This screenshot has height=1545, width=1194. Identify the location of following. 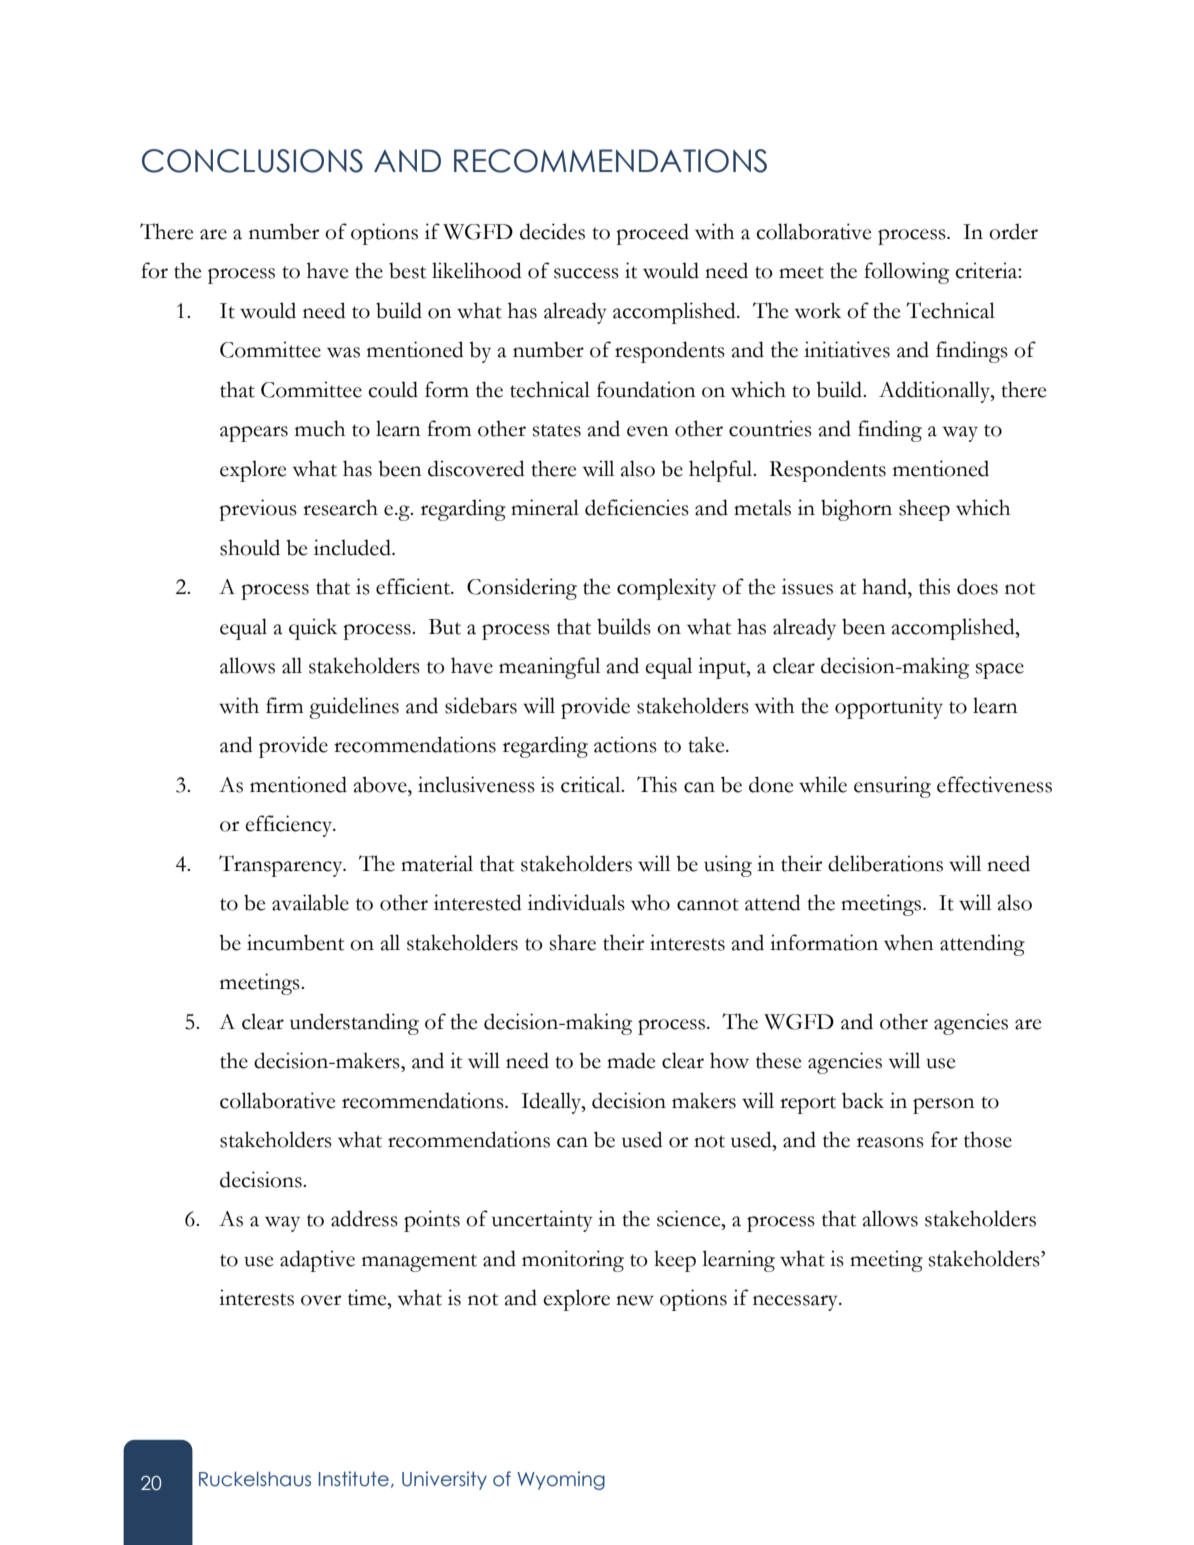
(906, 273).
